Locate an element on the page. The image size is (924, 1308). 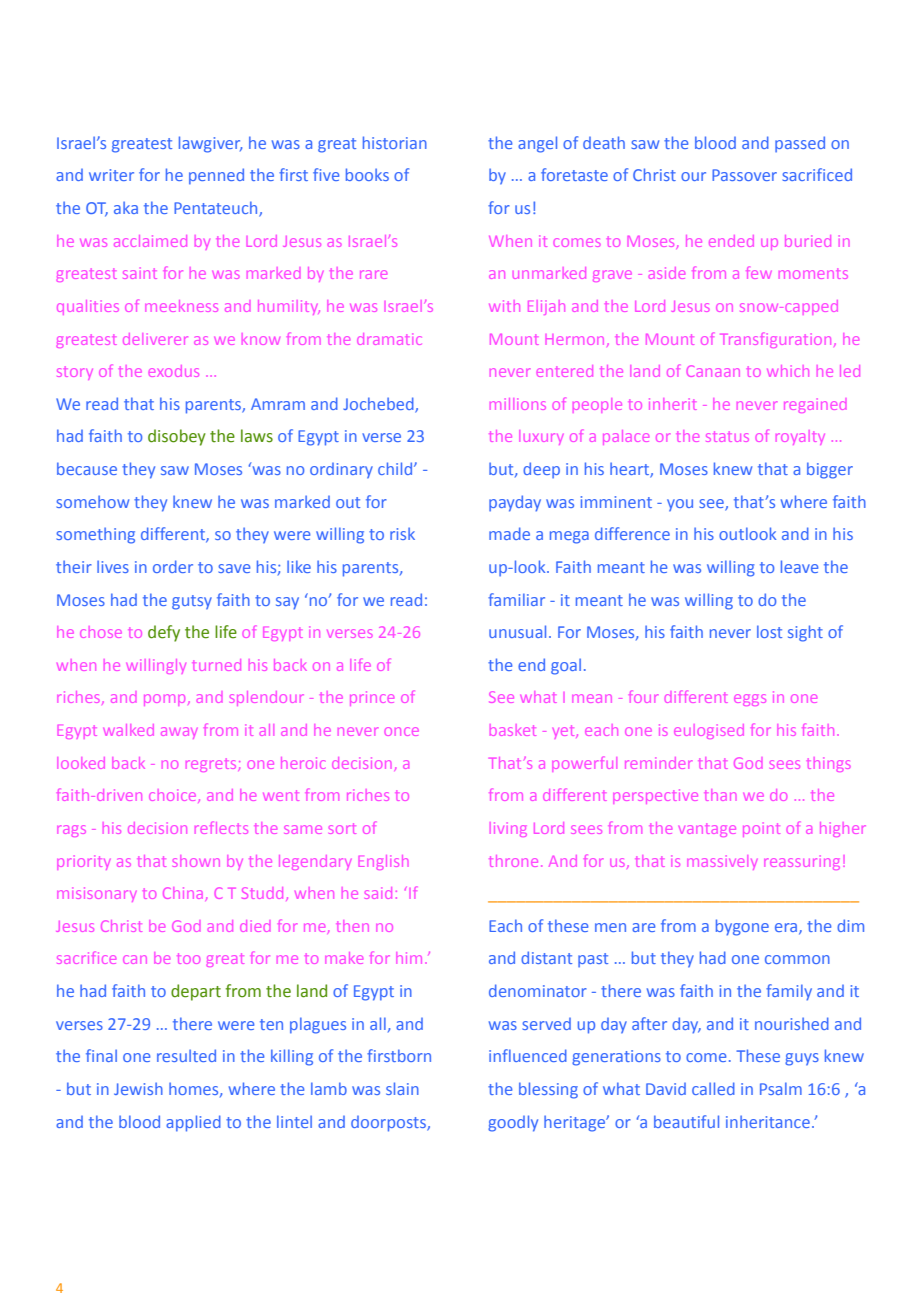
throne is located at coordinates (513, 861).
